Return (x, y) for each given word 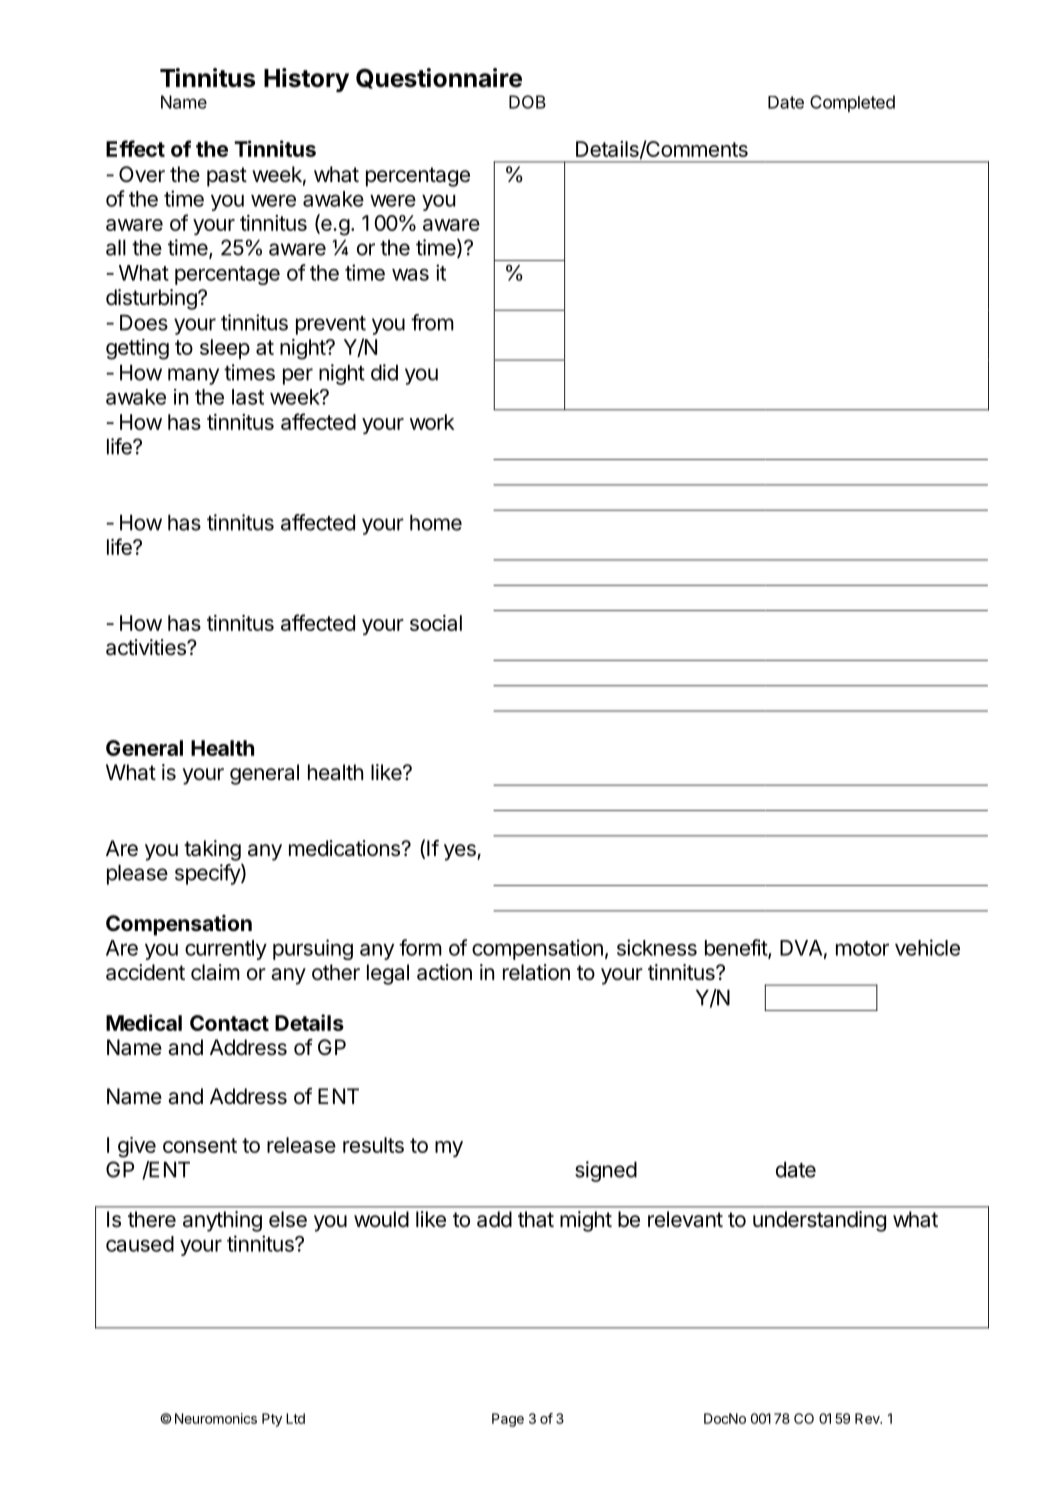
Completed (852, 103)
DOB (527, 102)
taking (212, 850)
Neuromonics (216, 1418)
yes (461, 852)
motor (862, 948)
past (227, 177)
